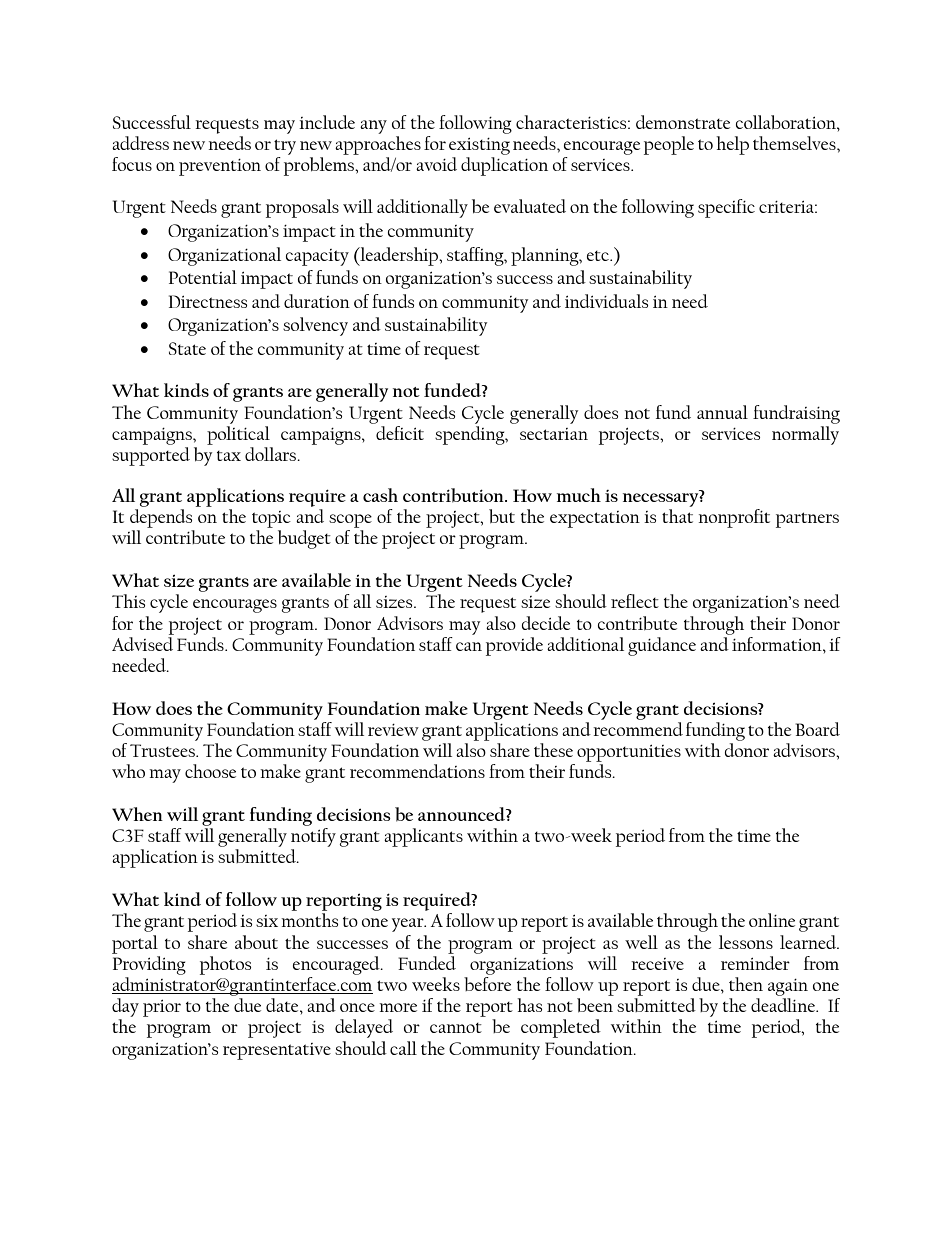  Describe the element at coordinates (722, 412) in the image. I see `annual` at that location.
